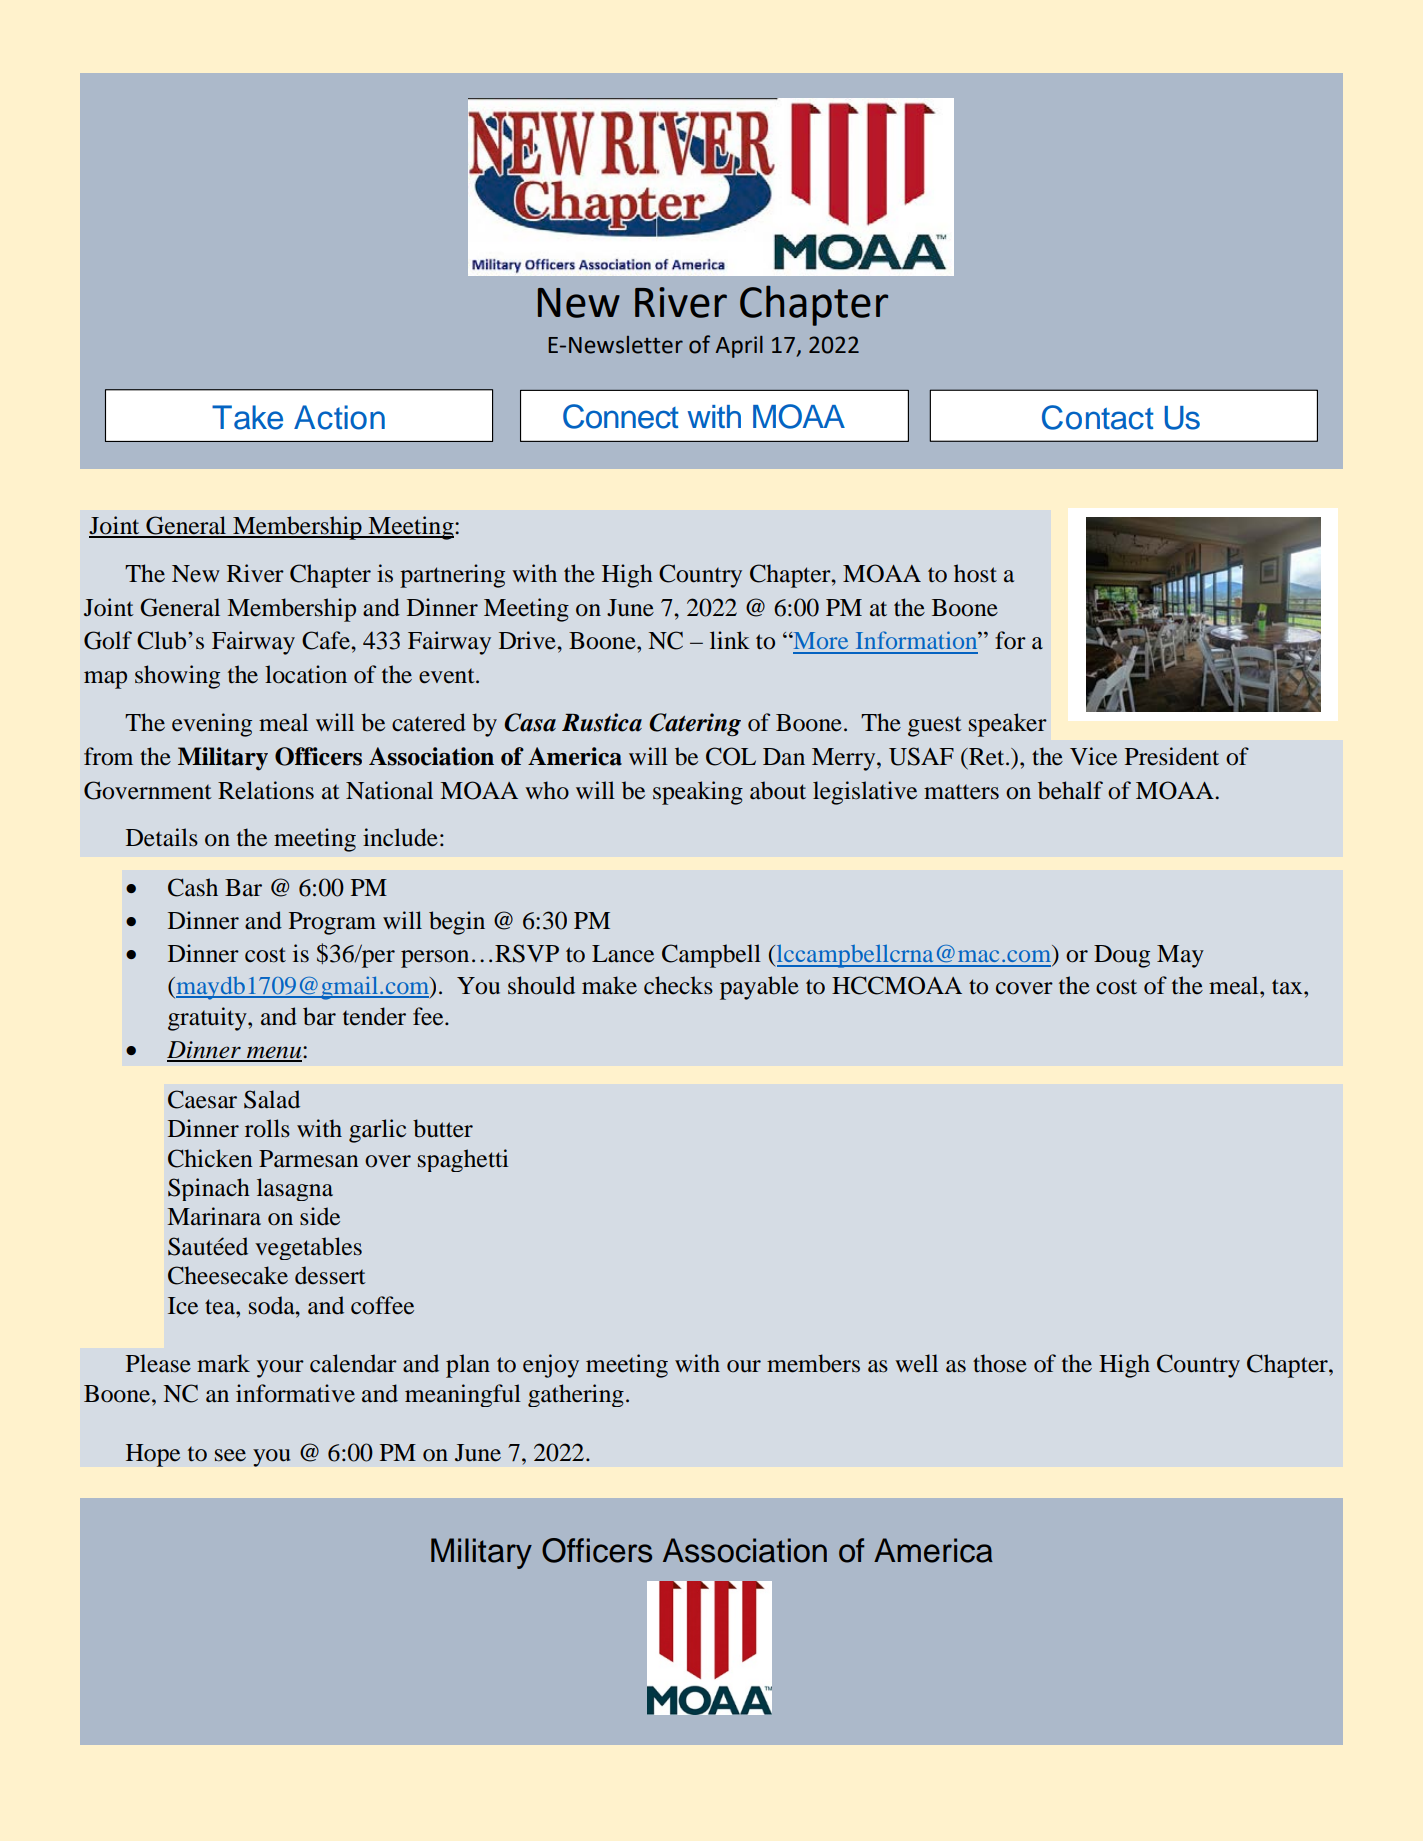 The height and width of the image is (1841, 1423). Describe the element at coordinates (212, 725) in the image. I see `evening` at that location.
